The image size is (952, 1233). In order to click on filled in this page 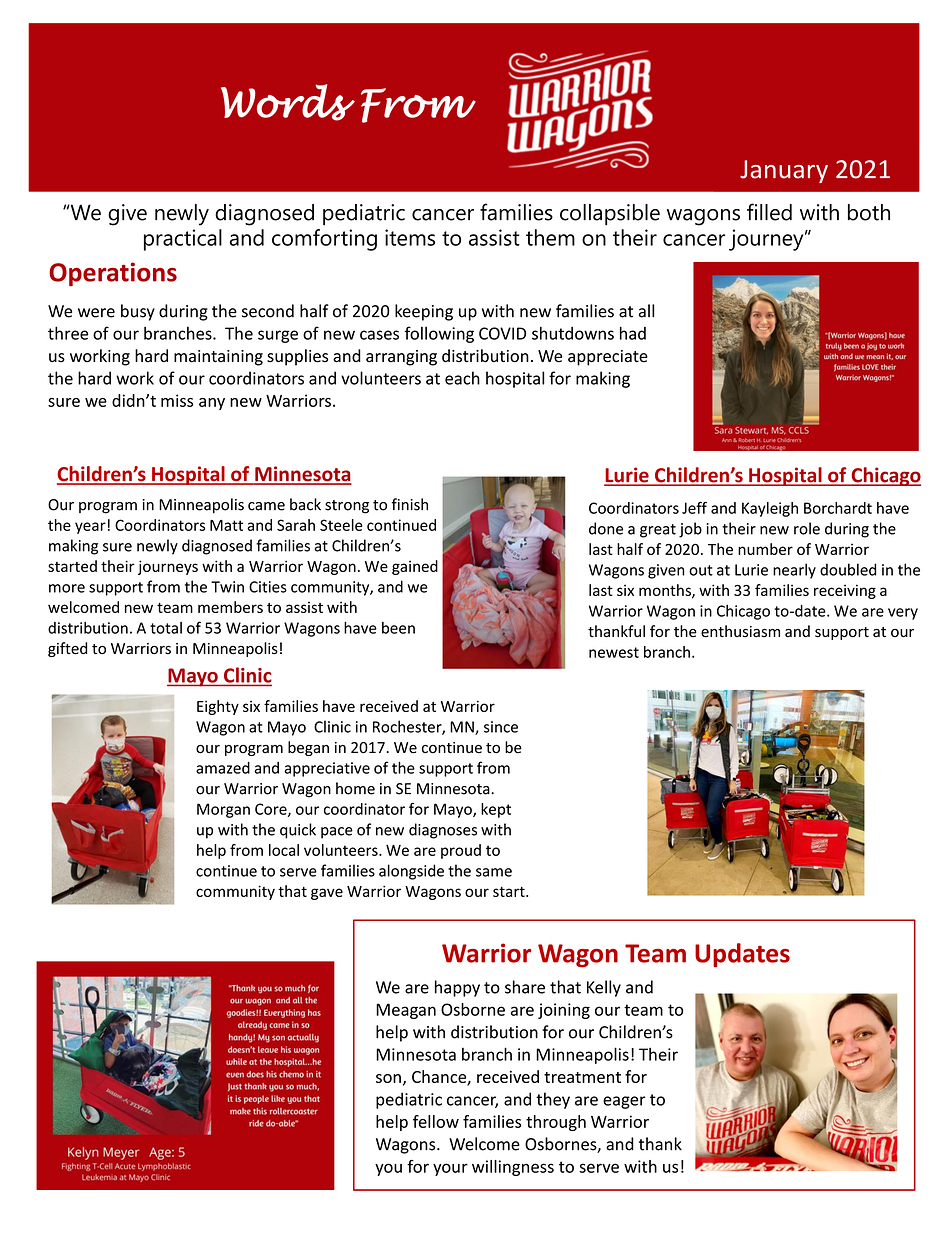, I will do `click(769, 212)`.
